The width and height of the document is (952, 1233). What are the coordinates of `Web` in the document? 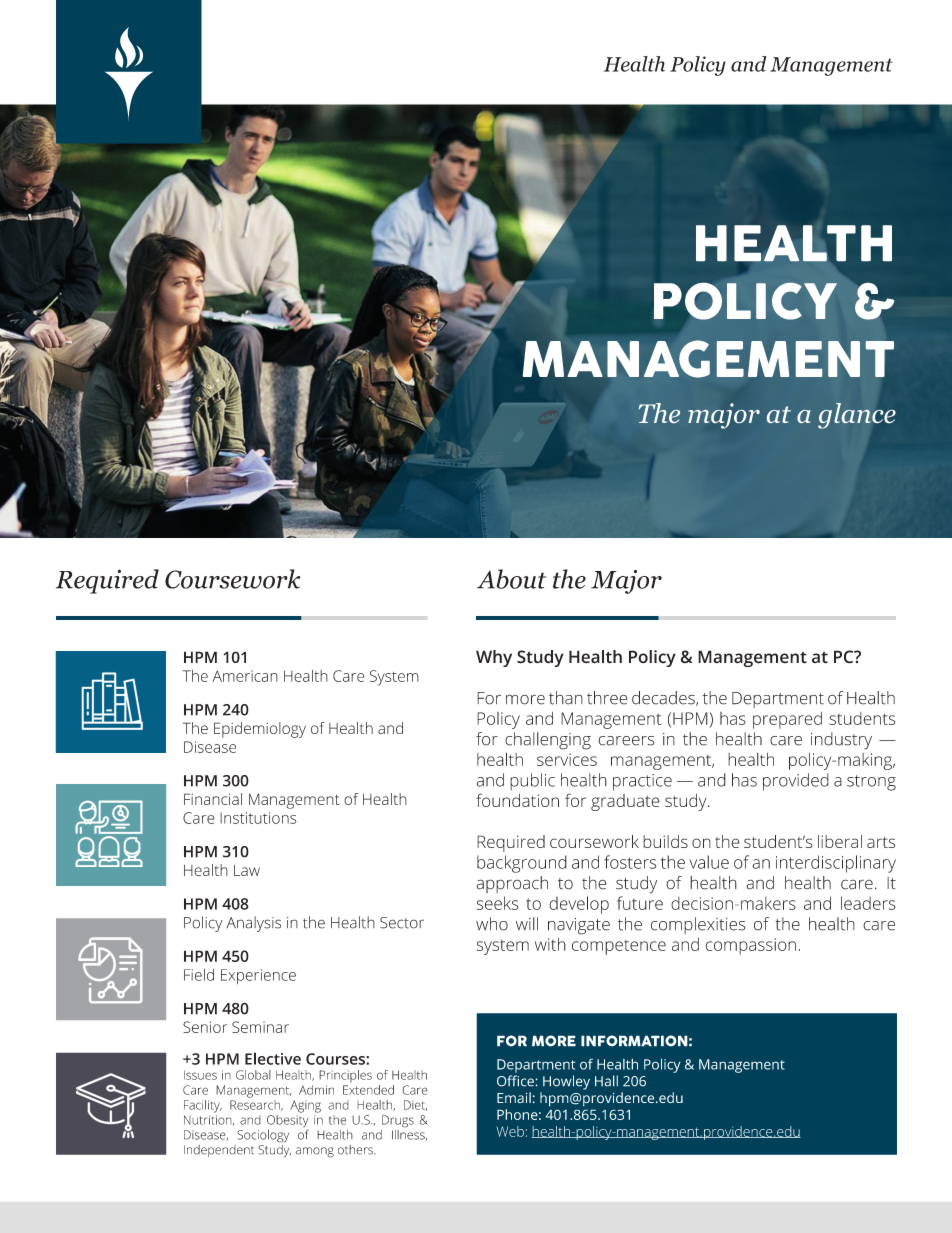 It's located at (510, 1131).
